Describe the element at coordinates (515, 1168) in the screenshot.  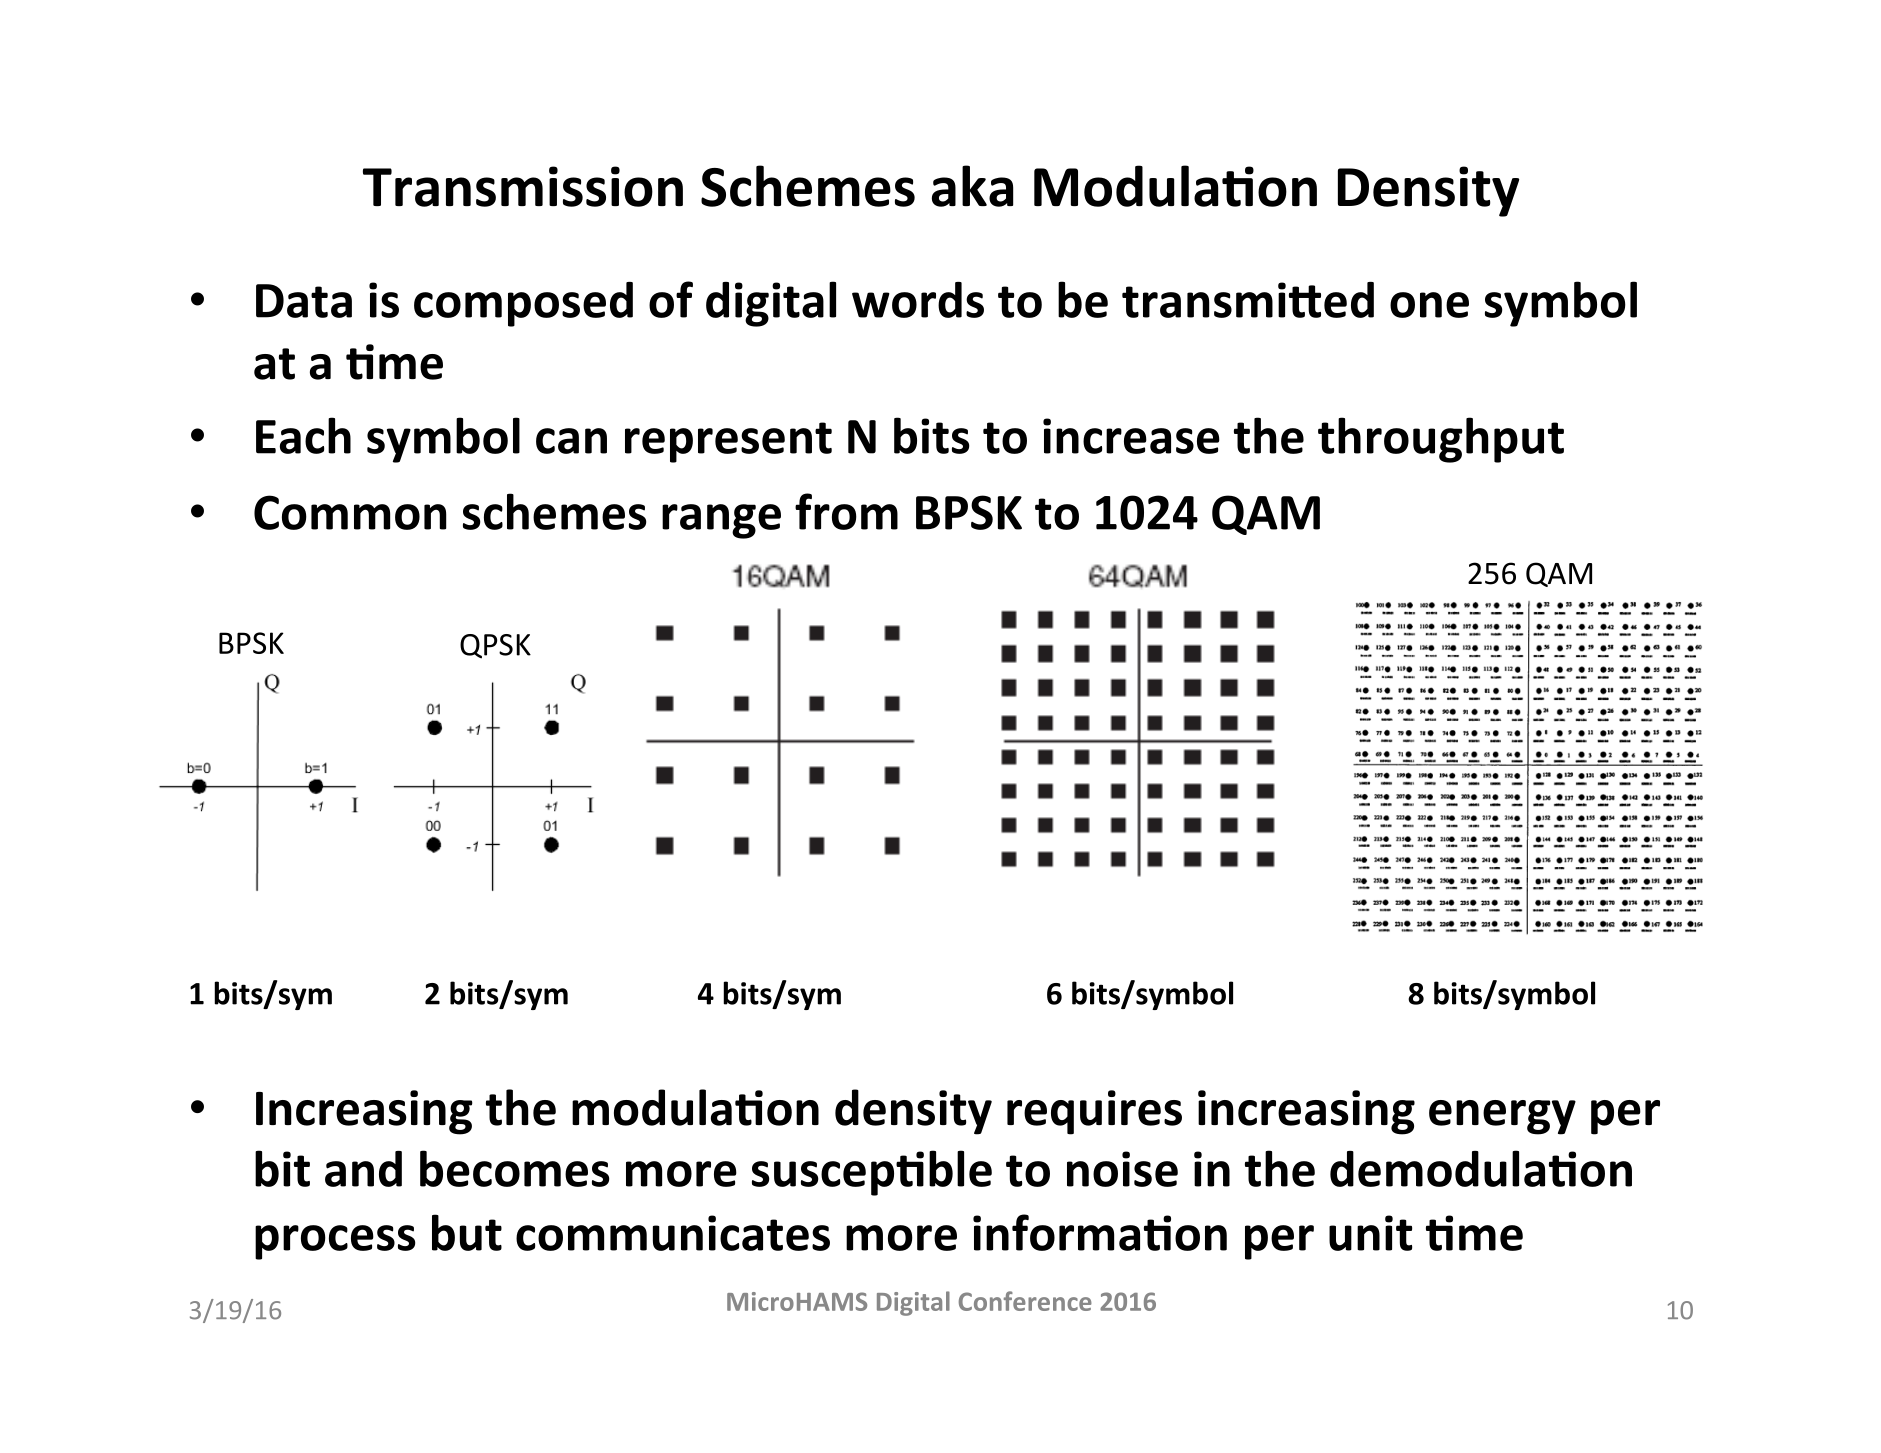
I see `becomes` at that location.
